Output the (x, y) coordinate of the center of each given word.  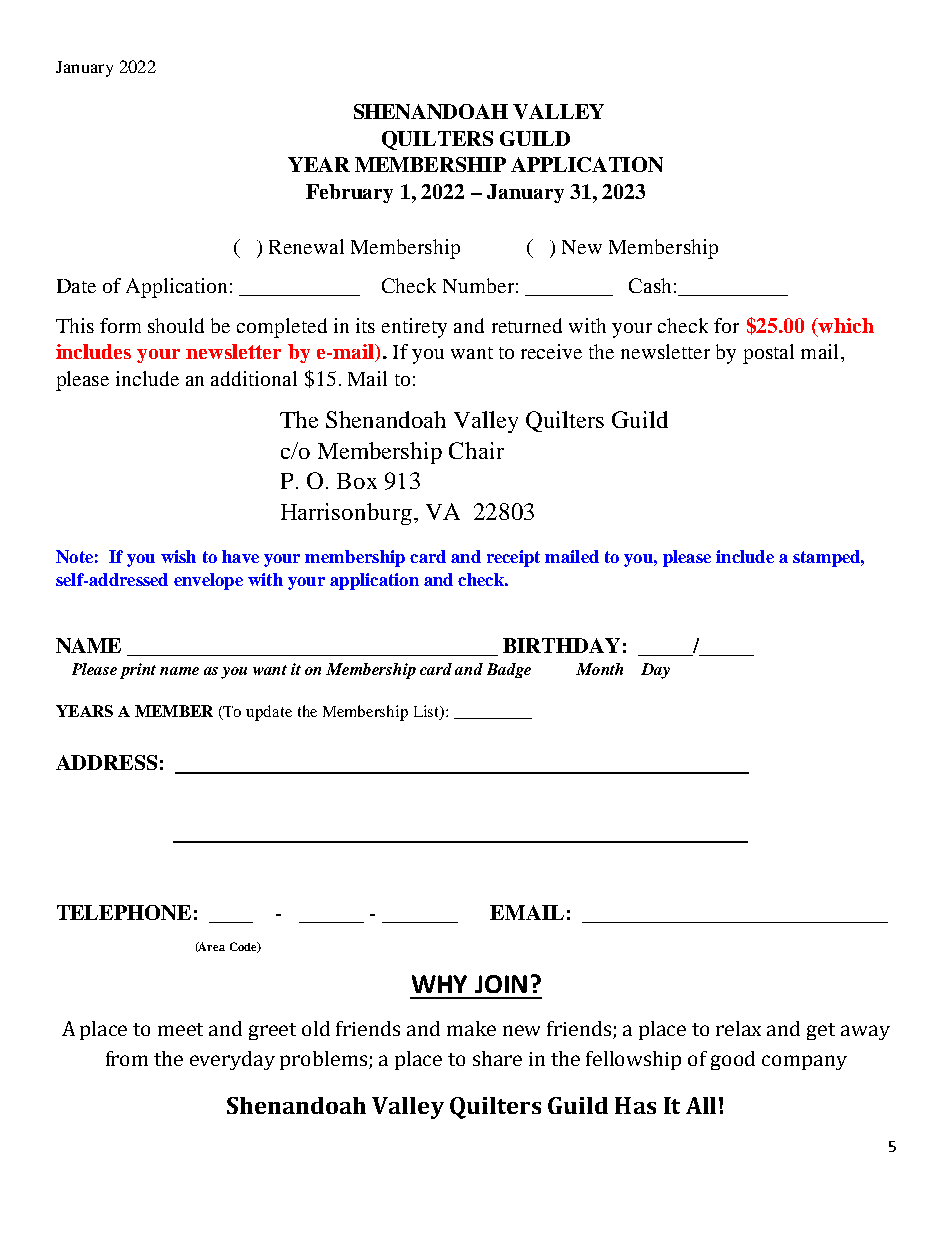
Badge (509, 670)
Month (599, 669)
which (845, 325)
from (127, 1058)
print (138, 671)
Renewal (306, 246)
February (349, 193)
